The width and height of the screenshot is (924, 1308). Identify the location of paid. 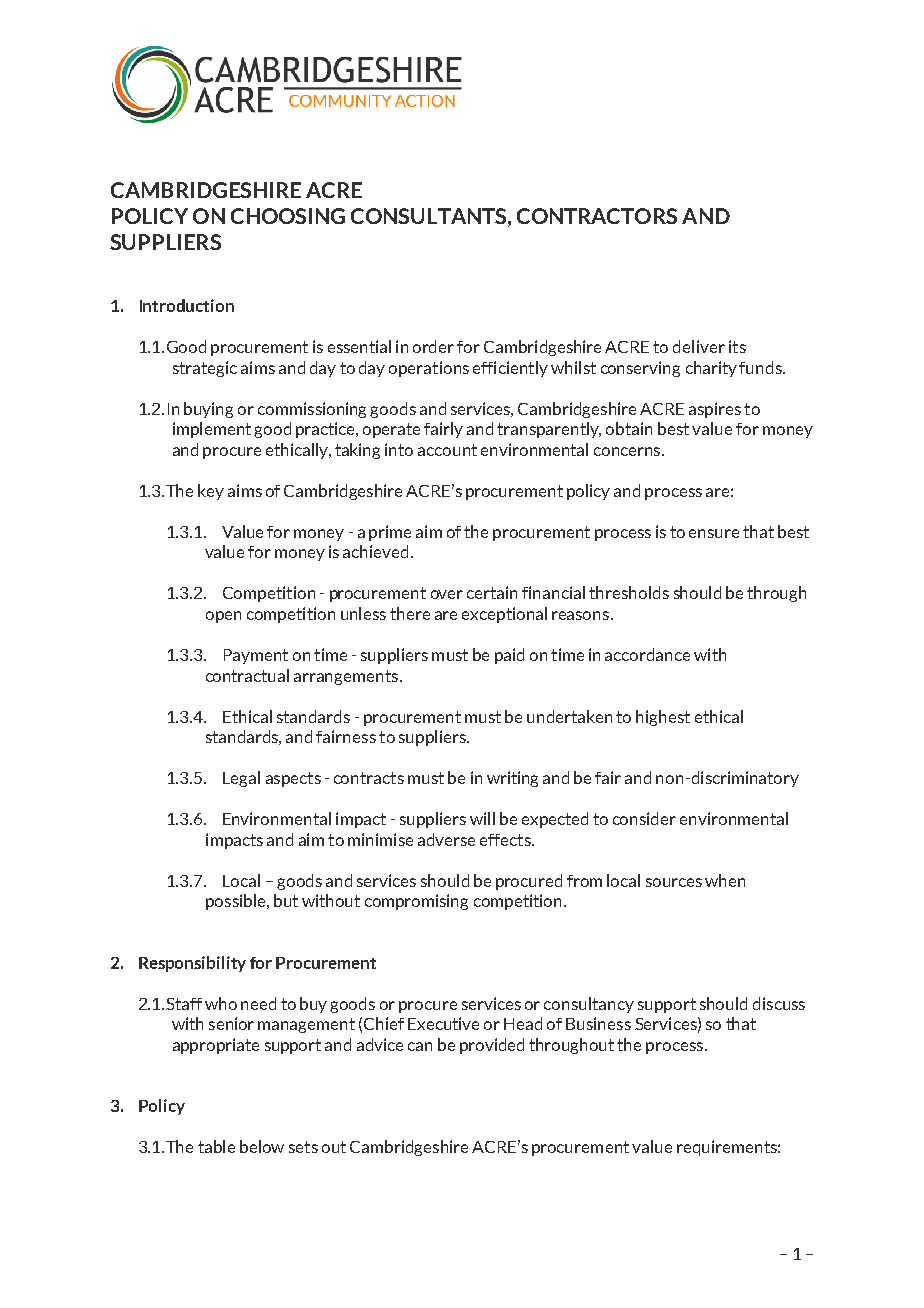
(509, 656).
